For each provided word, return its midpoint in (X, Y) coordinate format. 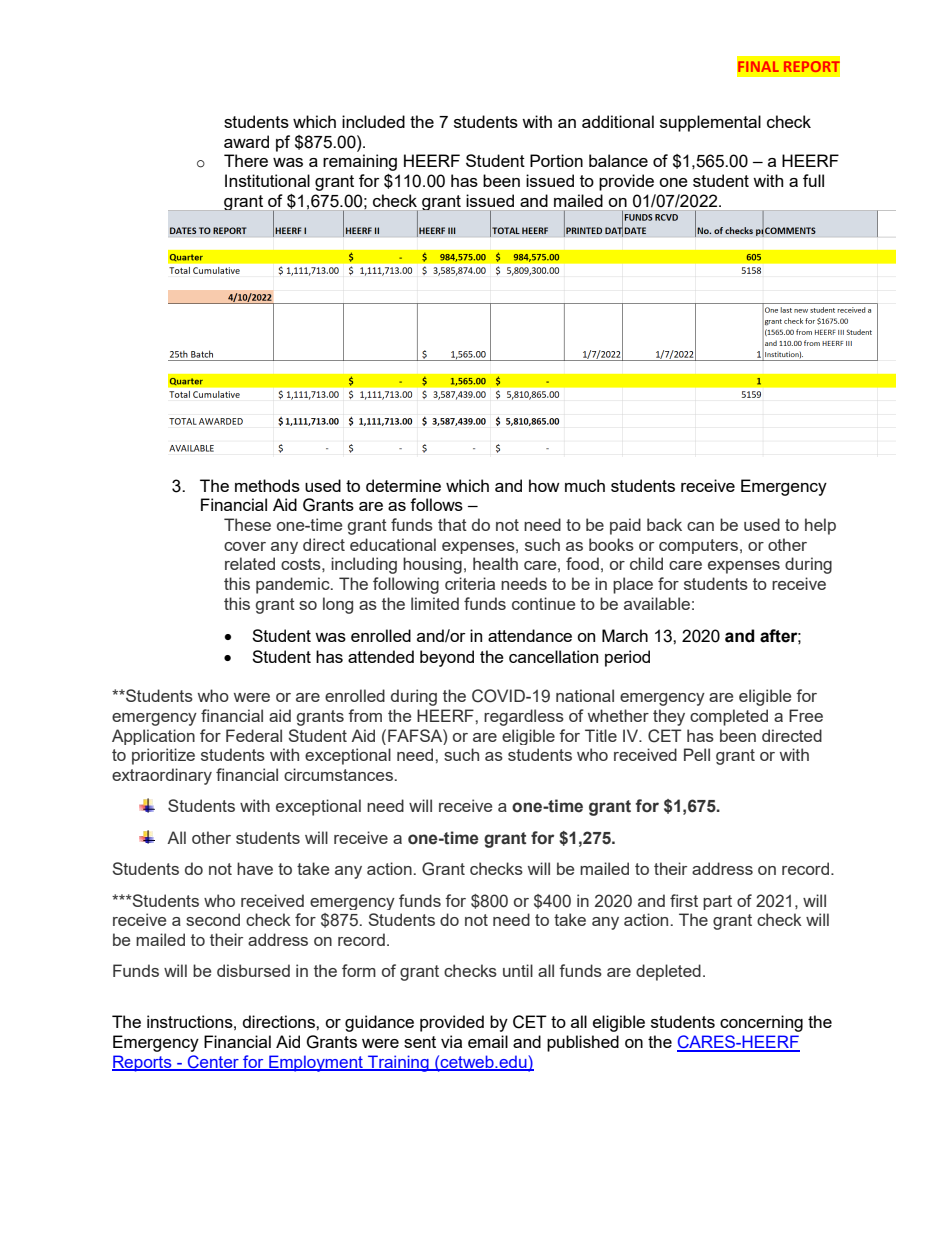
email (488, 1041)
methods (267, 485)
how (544, 485)
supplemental (710, 123)
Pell (697, 754)
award (246, 141)
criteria (470, 583)
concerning (761, 1023)
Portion (556, 160)
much (585, 485)
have (255, 868)
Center (213, 1063)
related (250, 563)
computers (700, 546)
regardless (524, 717)
